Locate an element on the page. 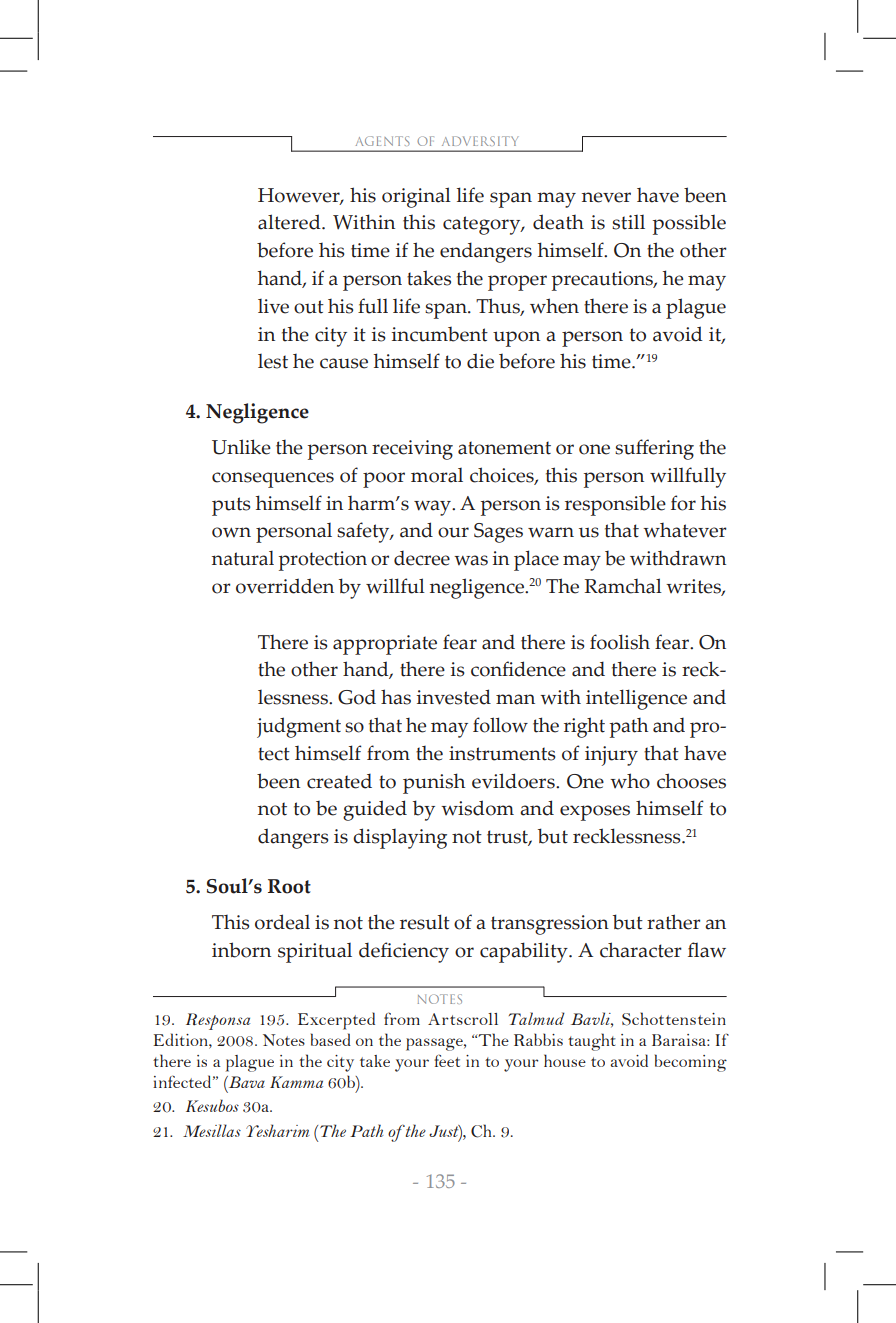  never is located at coordinates (606, 197).
